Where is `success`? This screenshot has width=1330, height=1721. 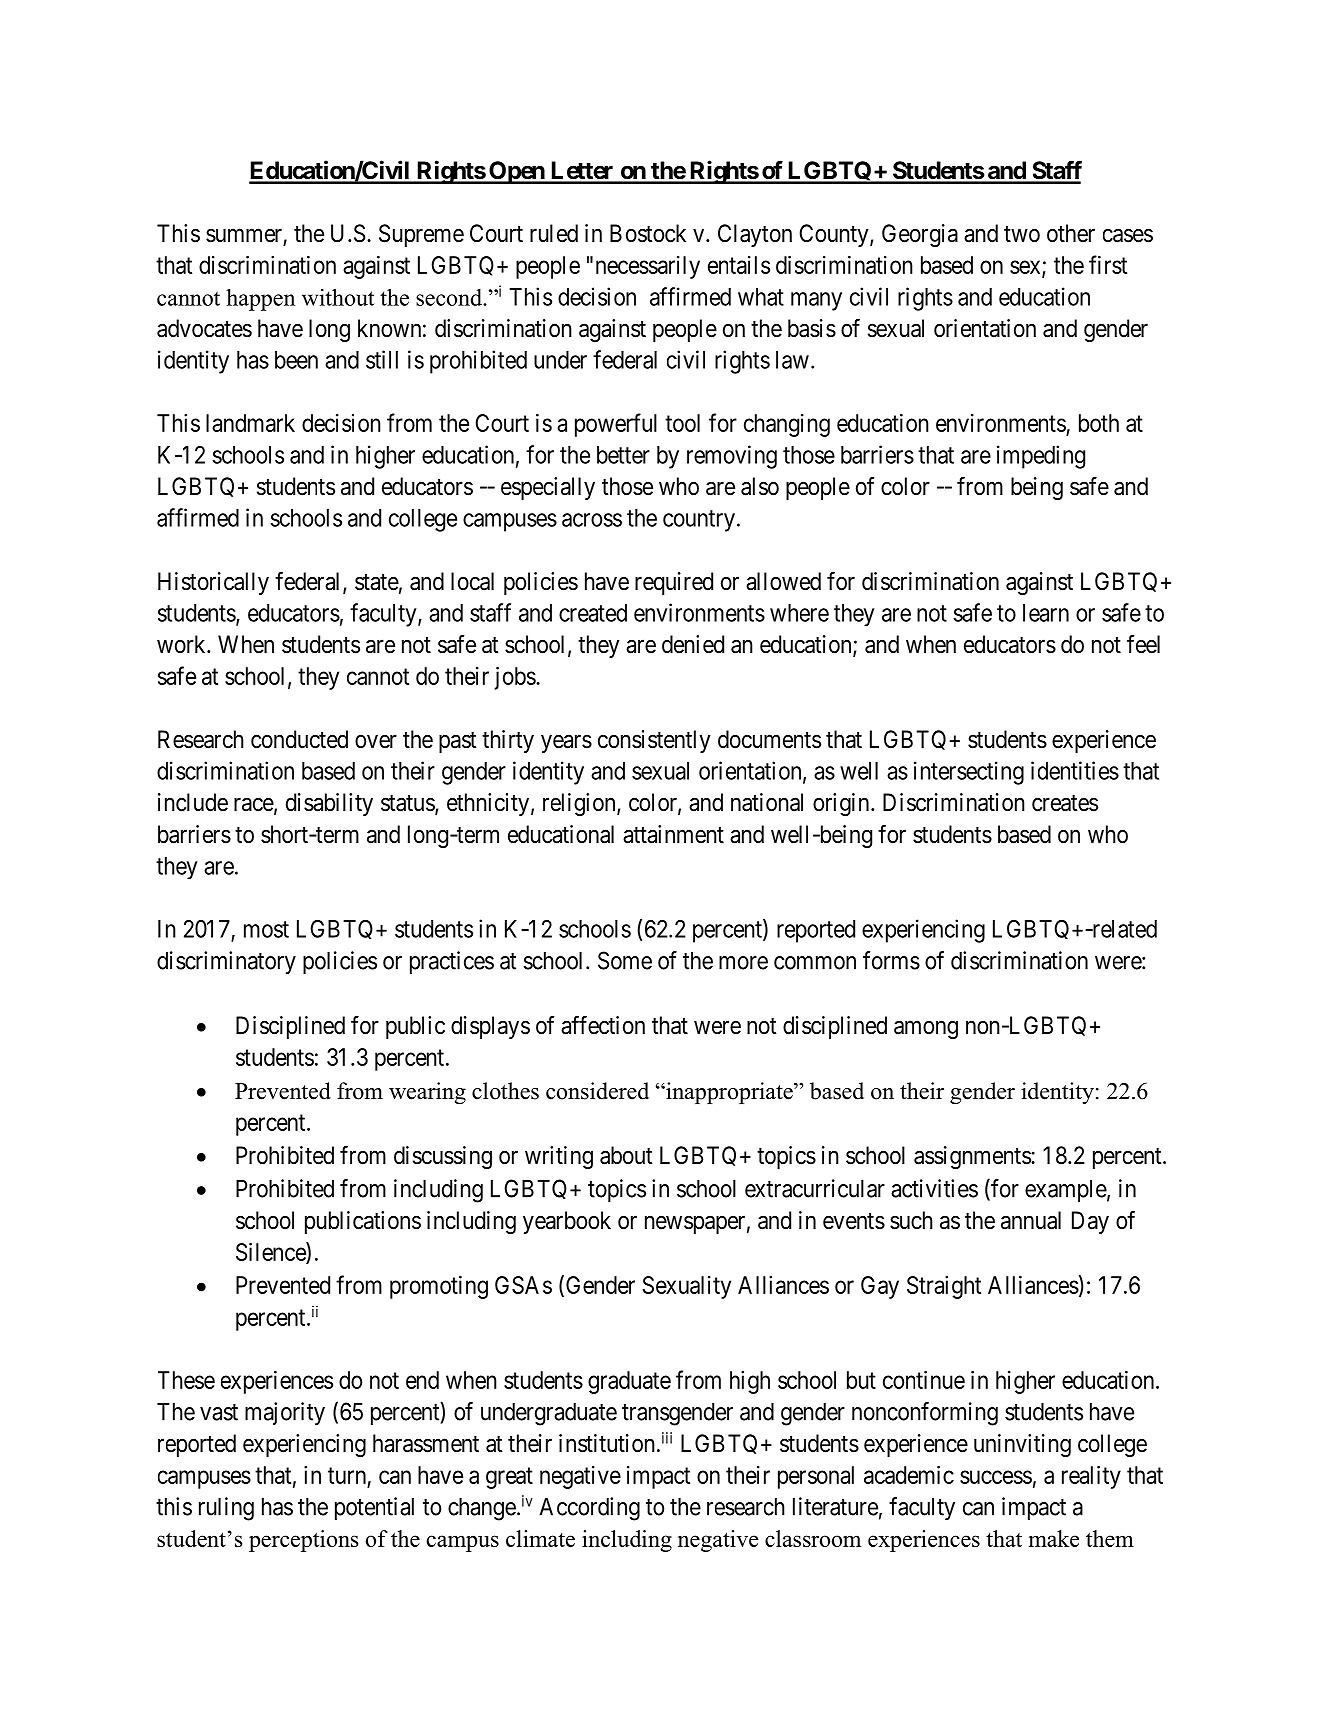 success is located at coordinates (996, 1477).
